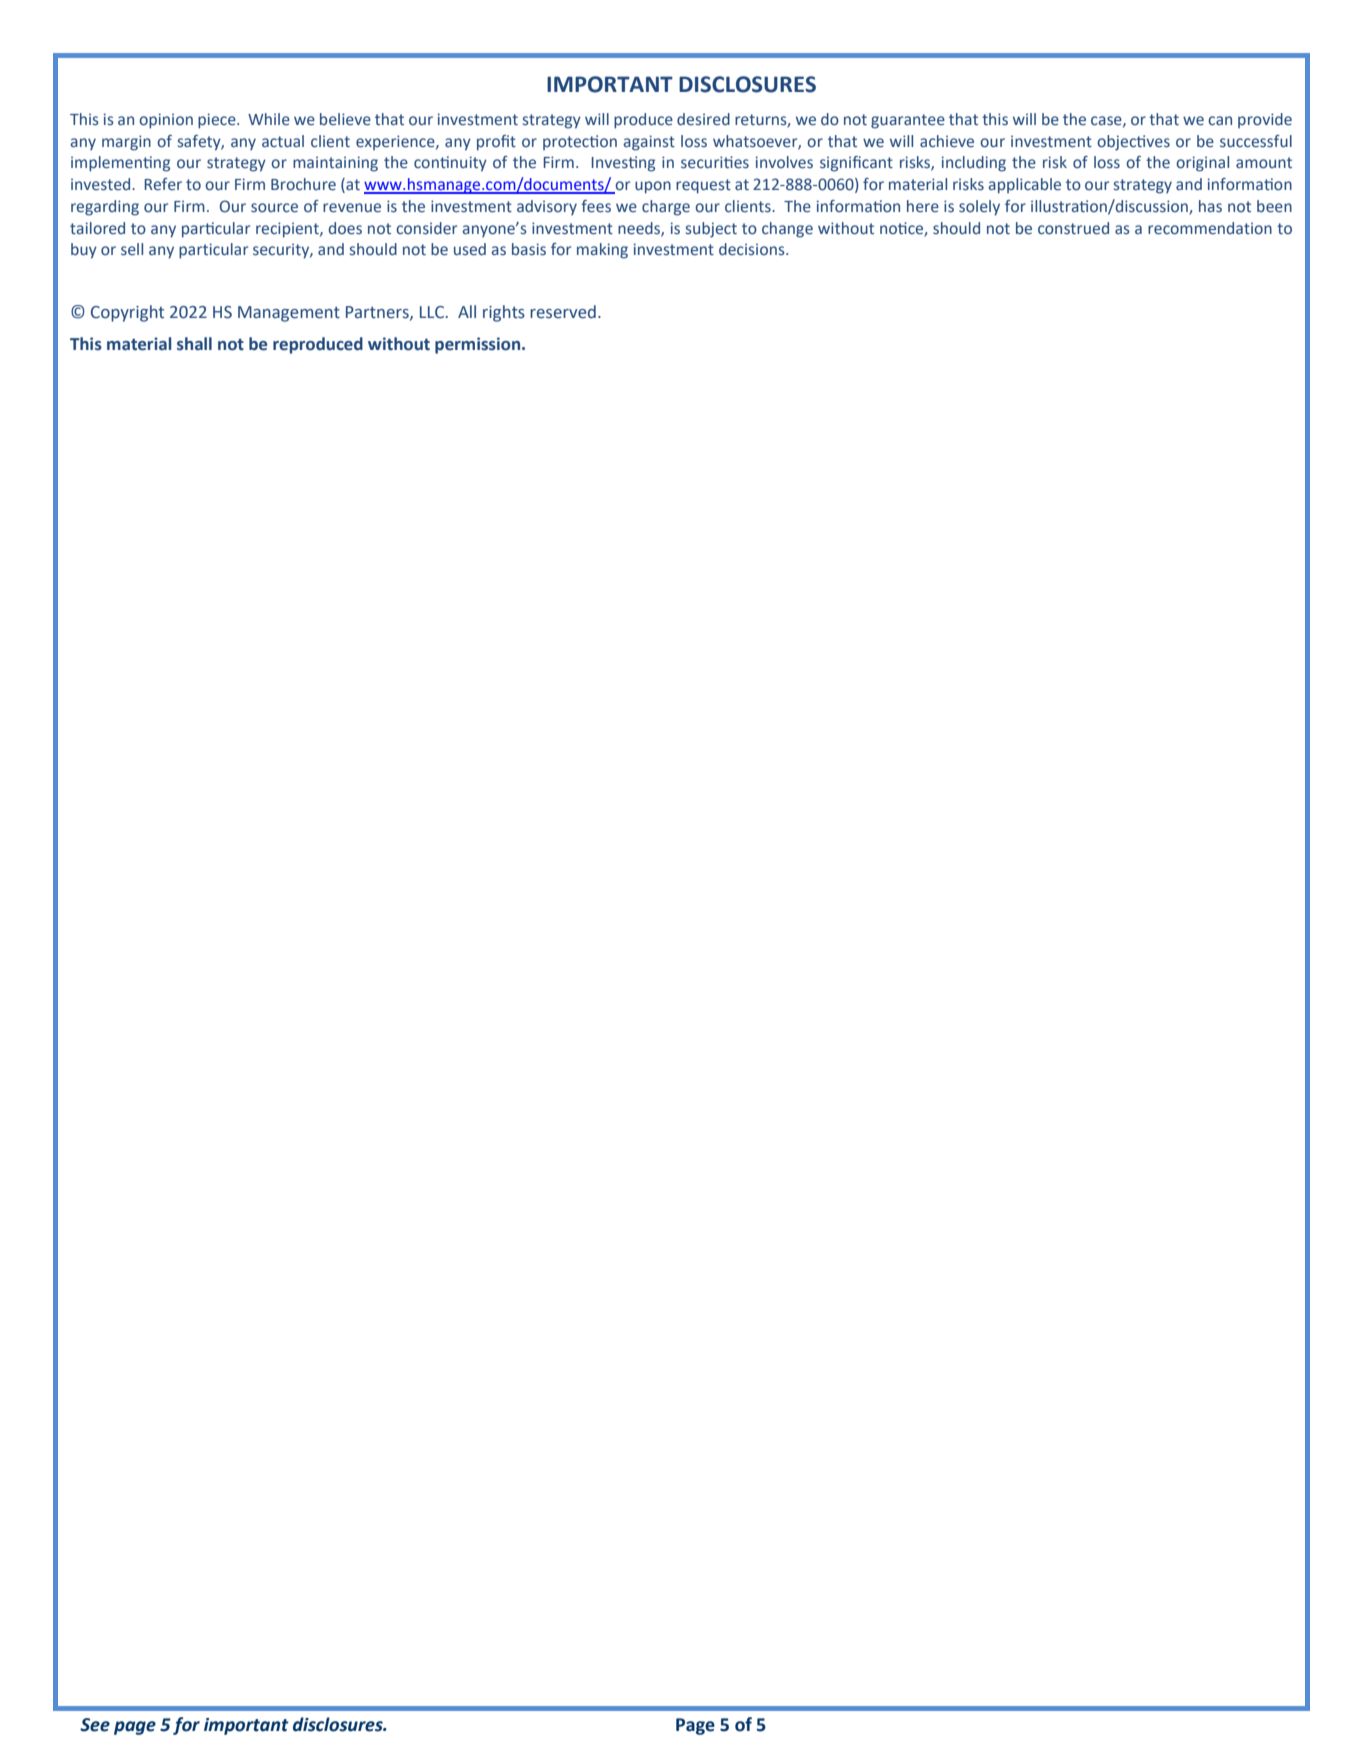 The image size is (1363, 1764). I want to click on construed, so click(1073, 228).
